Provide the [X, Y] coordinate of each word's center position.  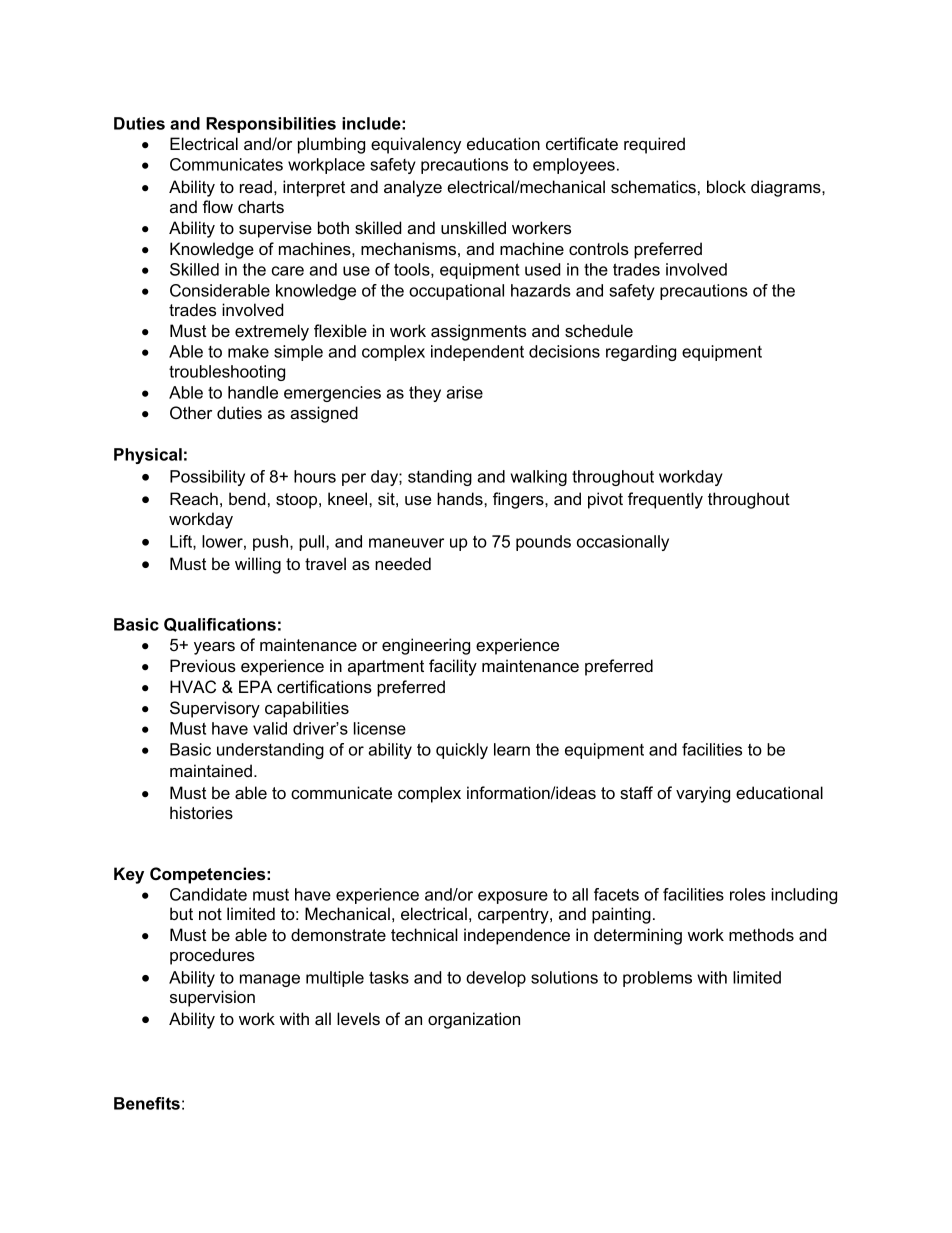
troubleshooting [227, 373]
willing [258, 565]
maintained [211, 770]
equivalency [416, 145]
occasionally [623, 543]
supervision [212, 998]
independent [477, 353]
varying [703, 794]
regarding [641, 353]
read [256, 186]
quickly [462, 751]
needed [403, 563]
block [726, 186]
